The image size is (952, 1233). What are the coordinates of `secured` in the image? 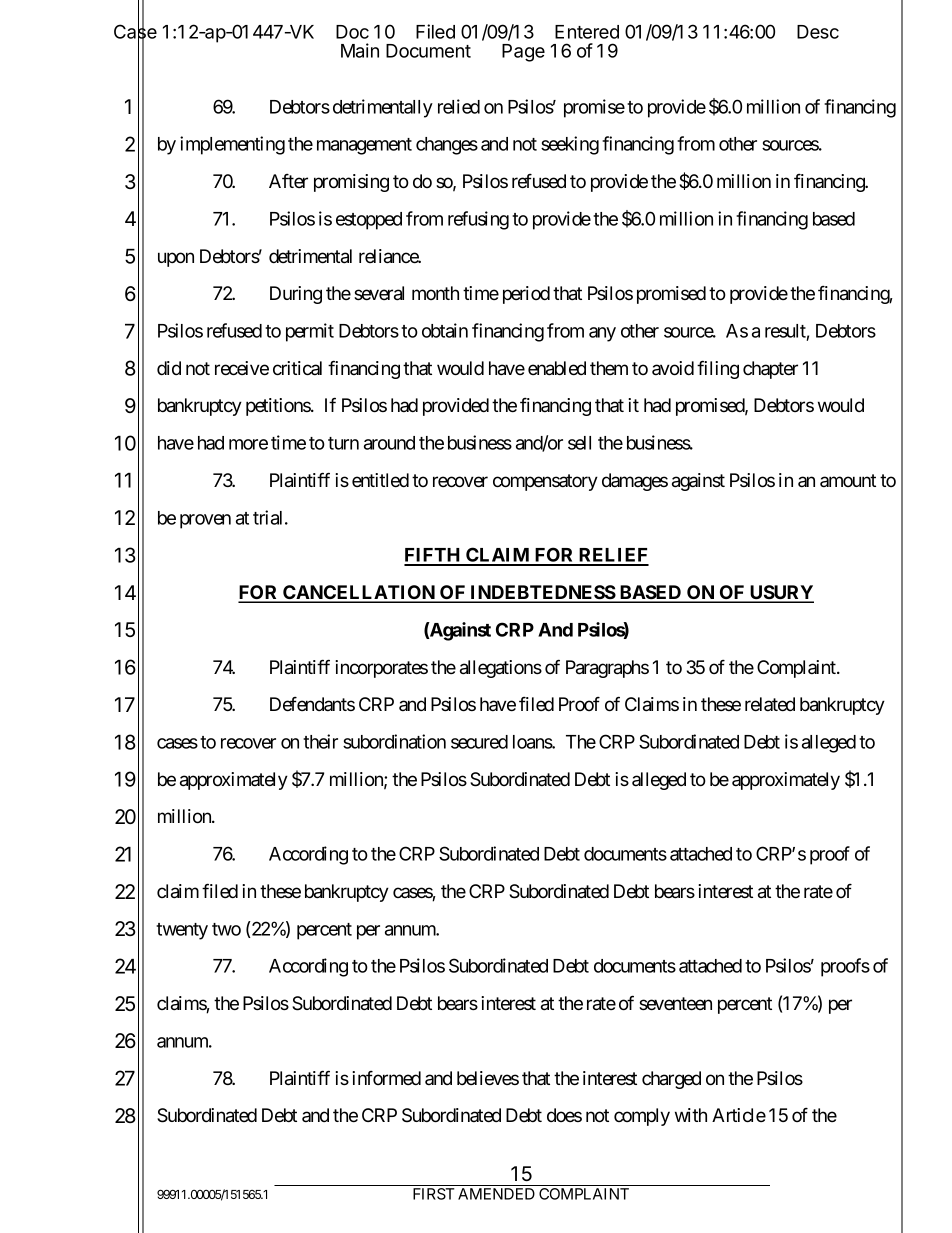 It's located at (479, 742).
